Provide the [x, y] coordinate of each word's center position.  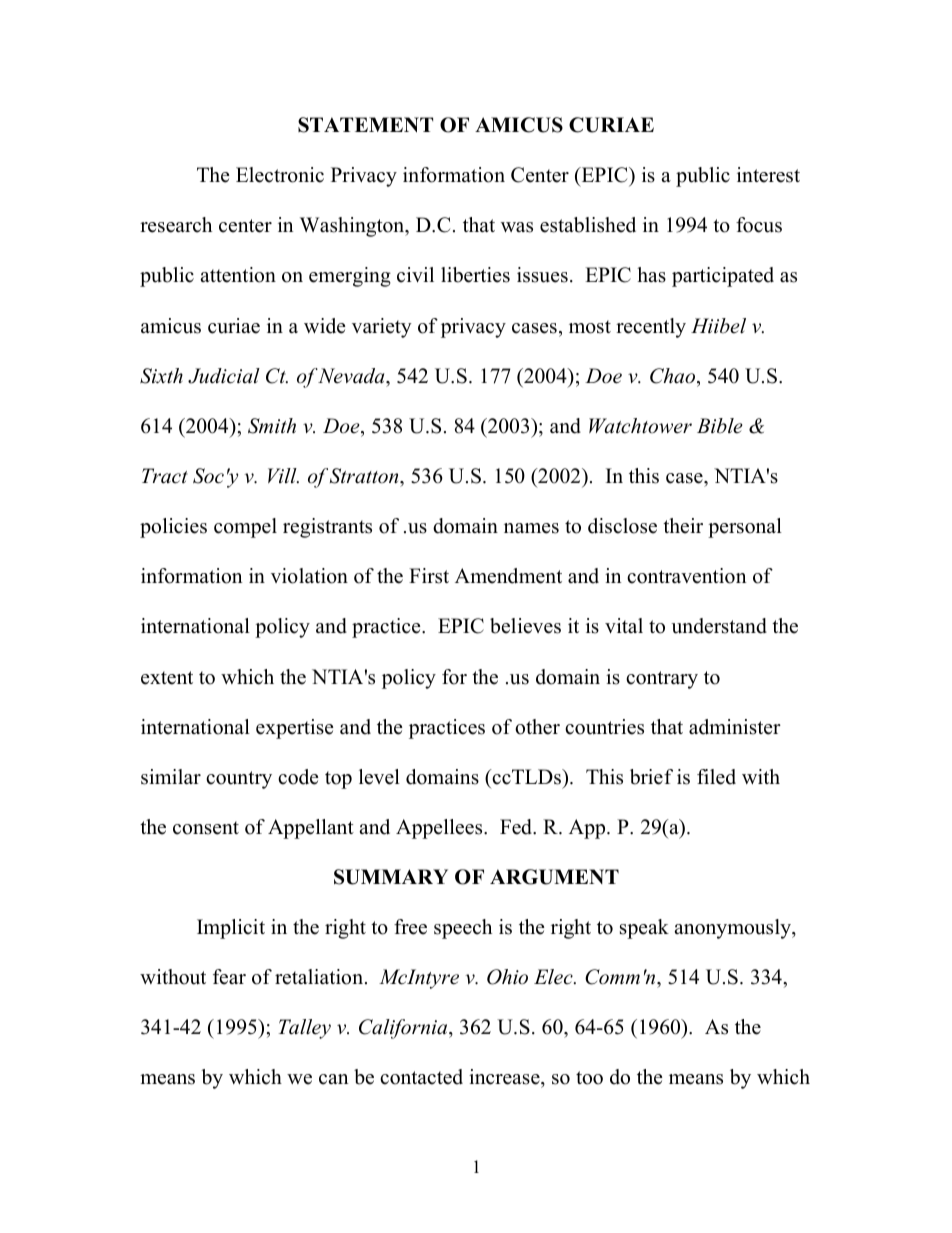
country [239, 780]
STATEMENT [365, 125]
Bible [720, 426]
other [537, 727]
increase [505, 1078]
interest [768, 175]
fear [229, 977]
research [176, 225]
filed [716, 777]
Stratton [365, 476]
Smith [272, 426]
